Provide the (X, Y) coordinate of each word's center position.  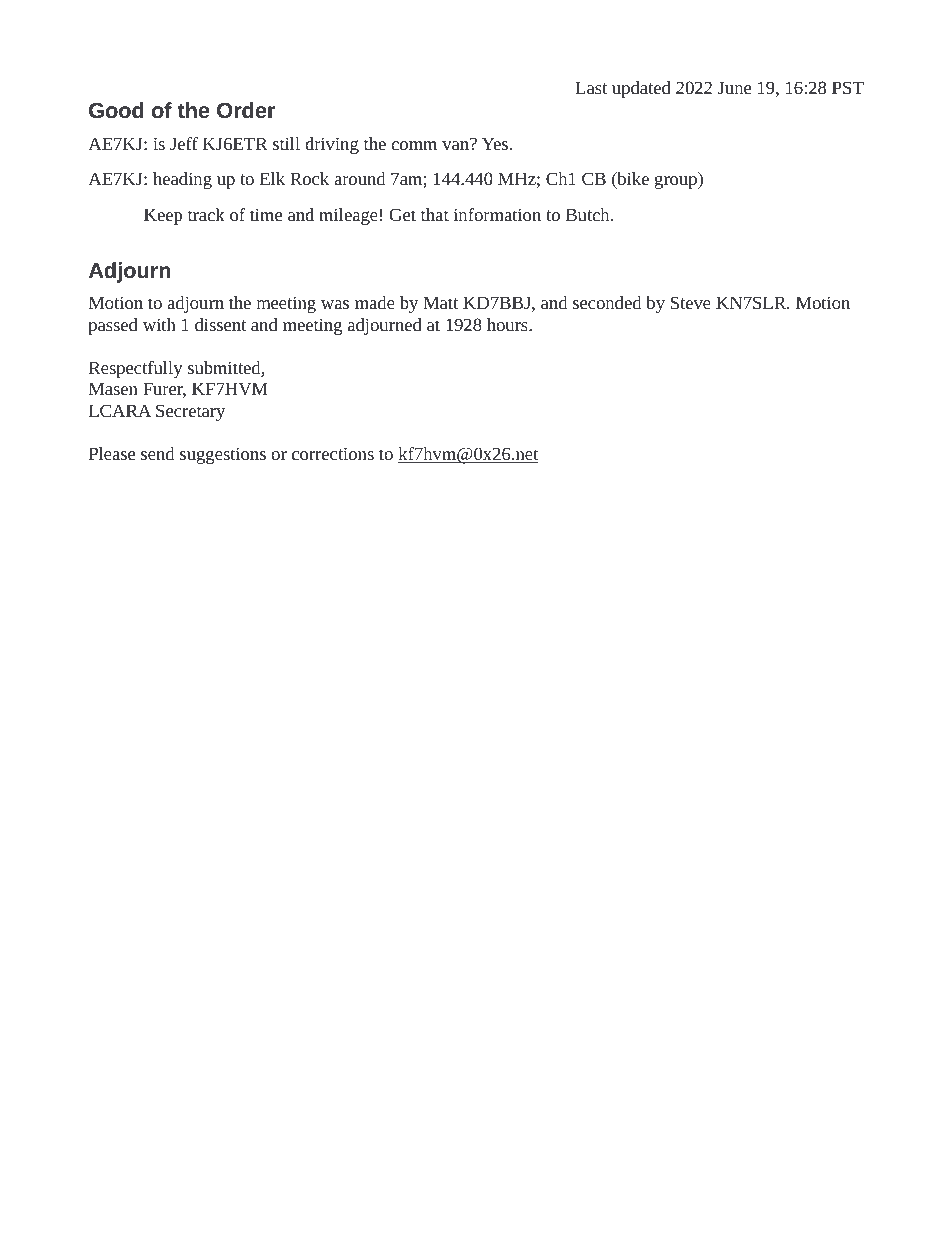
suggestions (223, 455)
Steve (691, 302)
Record (396, 65)
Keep (163, 216)
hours (508, 324)
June (734, 87)
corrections (333, 453)
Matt (440, 302)
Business (182, 66)
